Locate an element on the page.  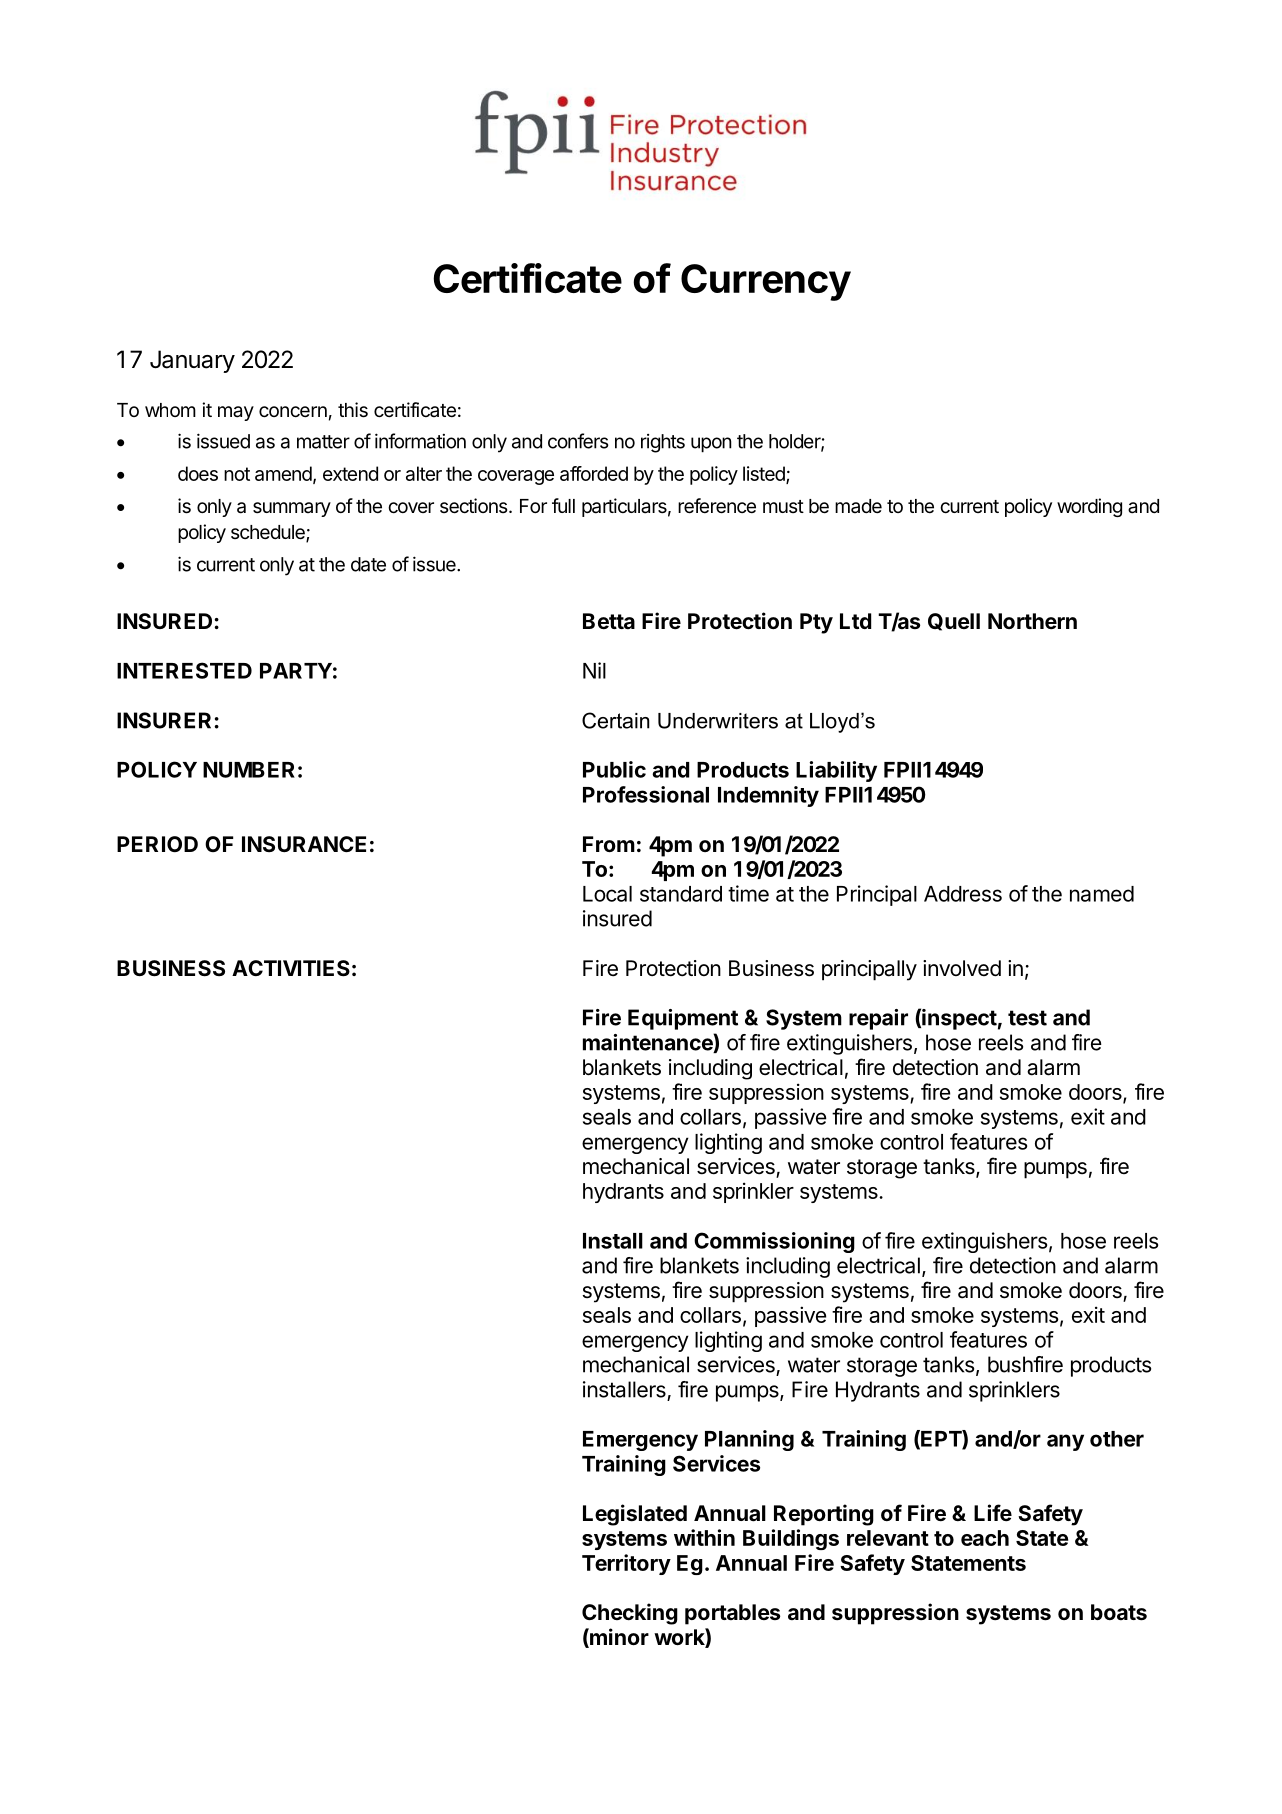
Currency is located at coordinates (766, 282).
